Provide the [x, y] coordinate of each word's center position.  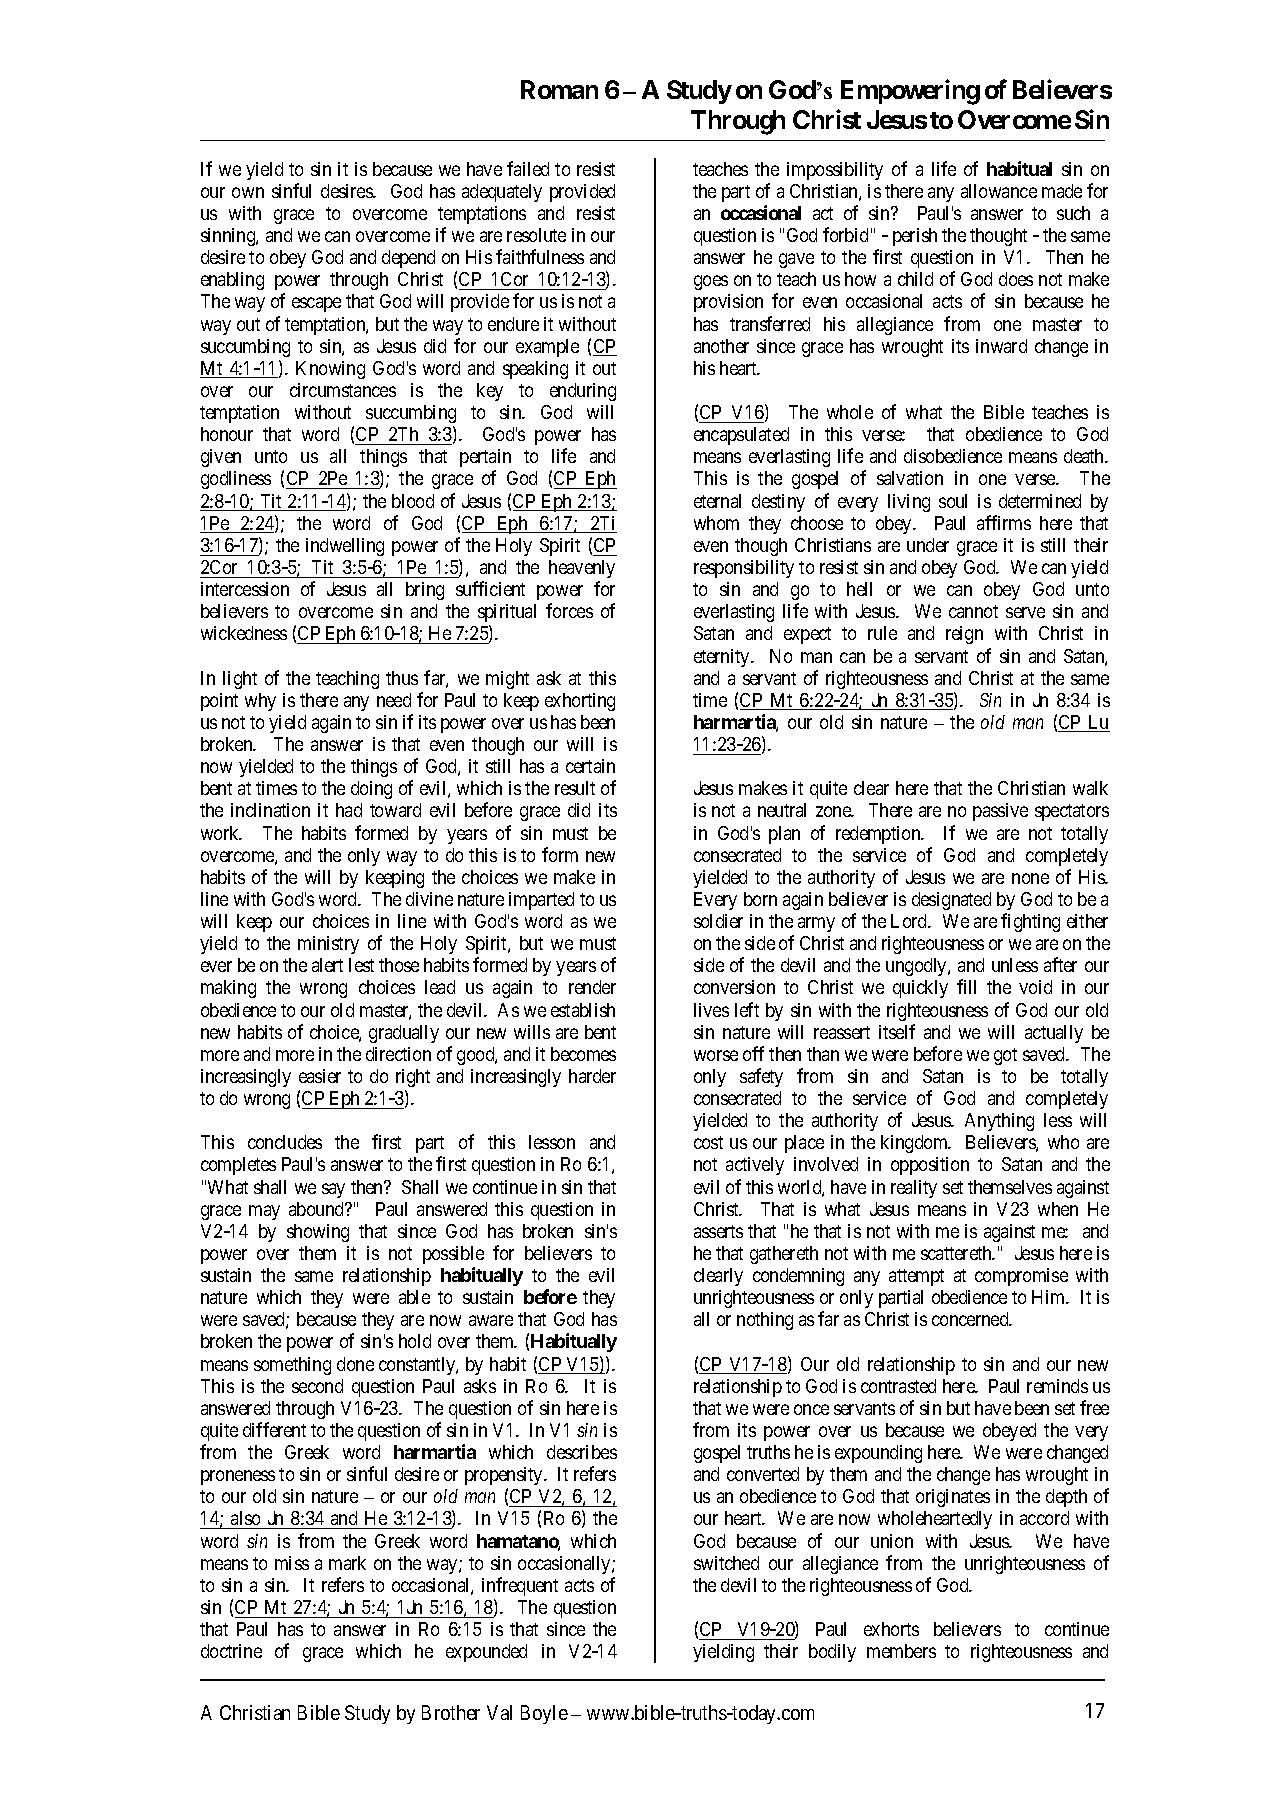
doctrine [231, 1651]
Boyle [544, 1714]
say [333, 1190]
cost [708, 1142]
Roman [559, 89]
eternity [723, 658]
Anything [999, 1122]
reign [964, 635]
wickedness [244, 633]
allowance [999, 191]
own [248, 192]
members [901, 1651]
